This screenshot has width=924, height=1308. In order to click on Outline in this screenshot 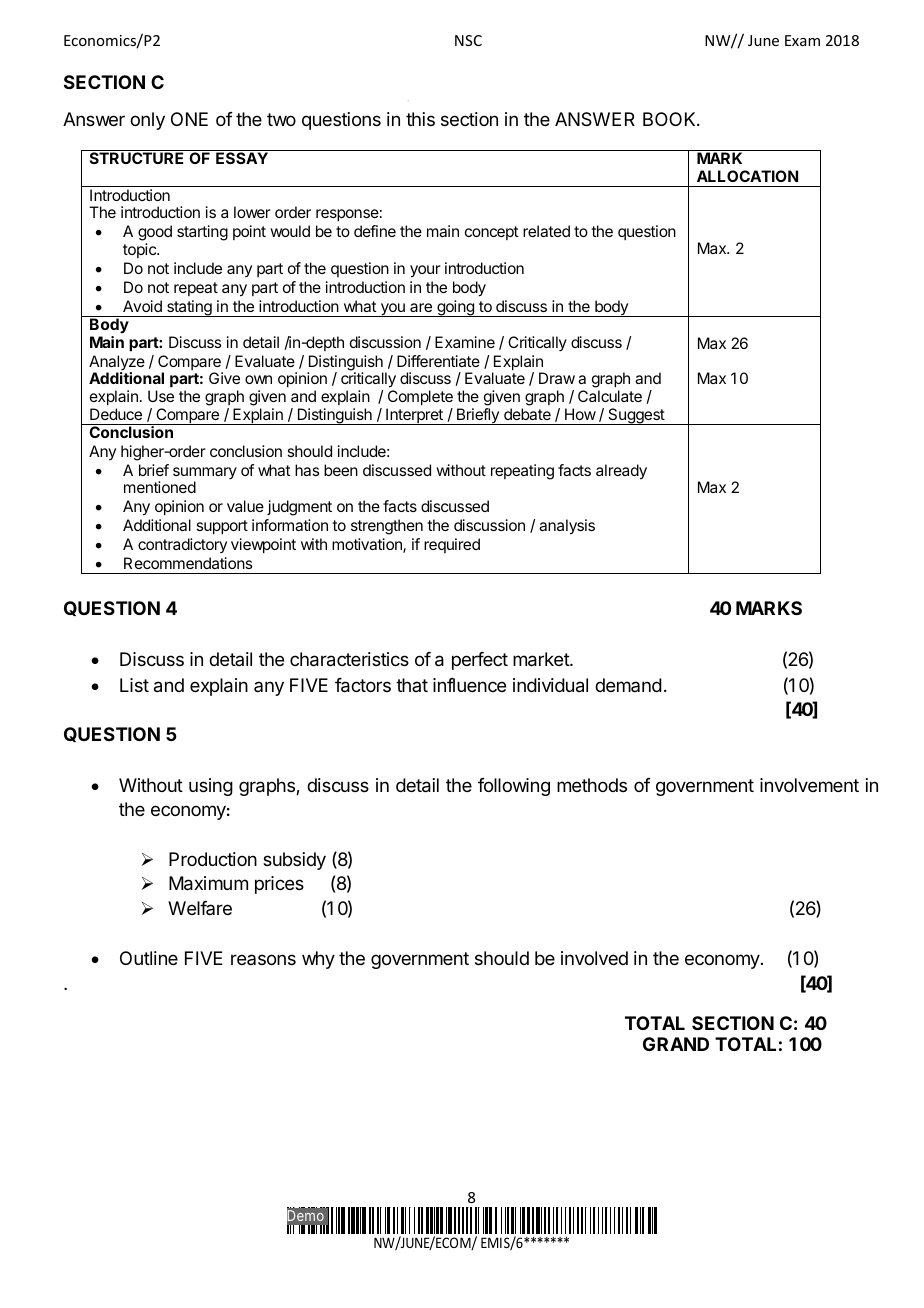, I will do `click(149, 958)`.
